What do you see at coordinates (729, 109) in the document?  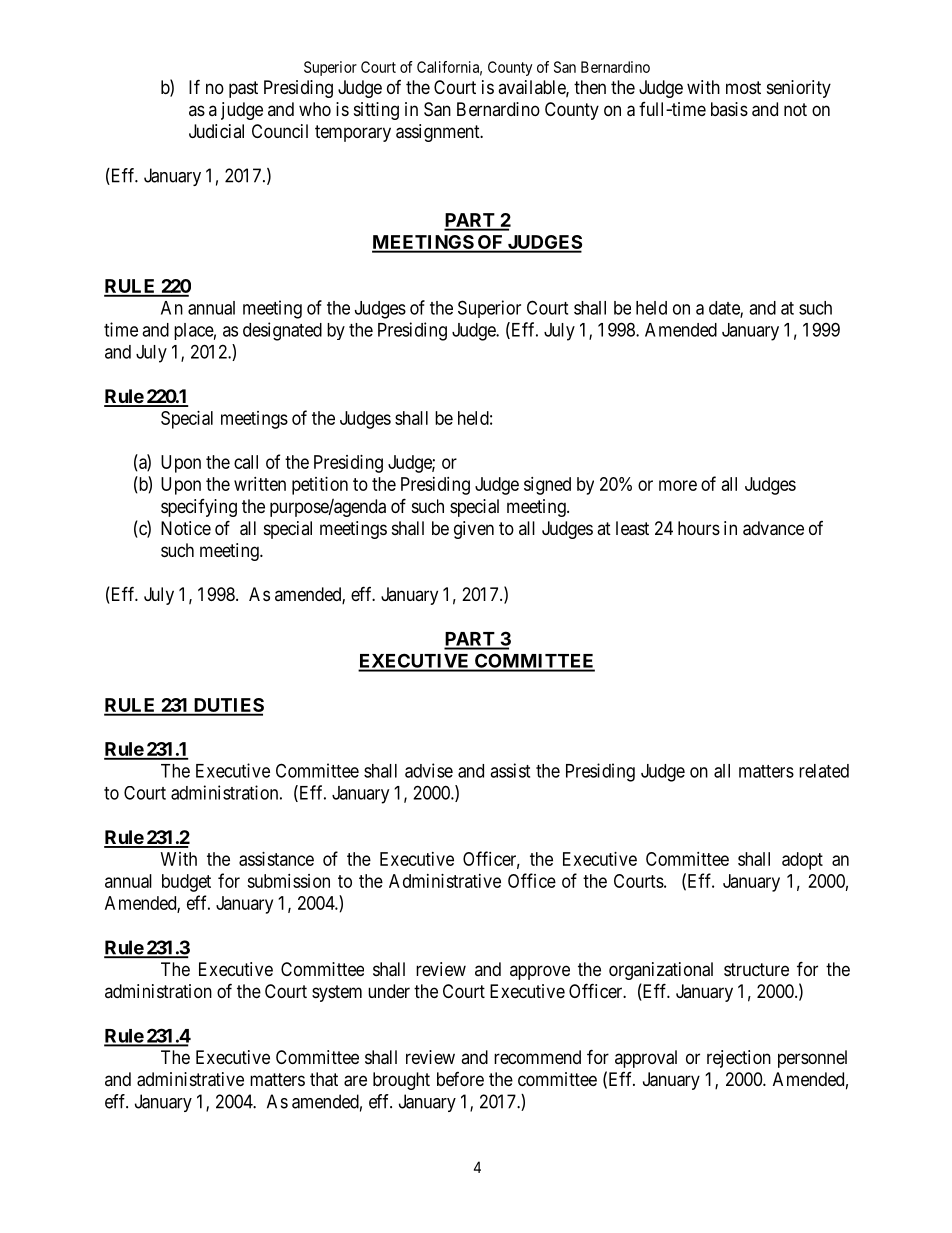 I see `basis` at bounding box center [729, 109].
